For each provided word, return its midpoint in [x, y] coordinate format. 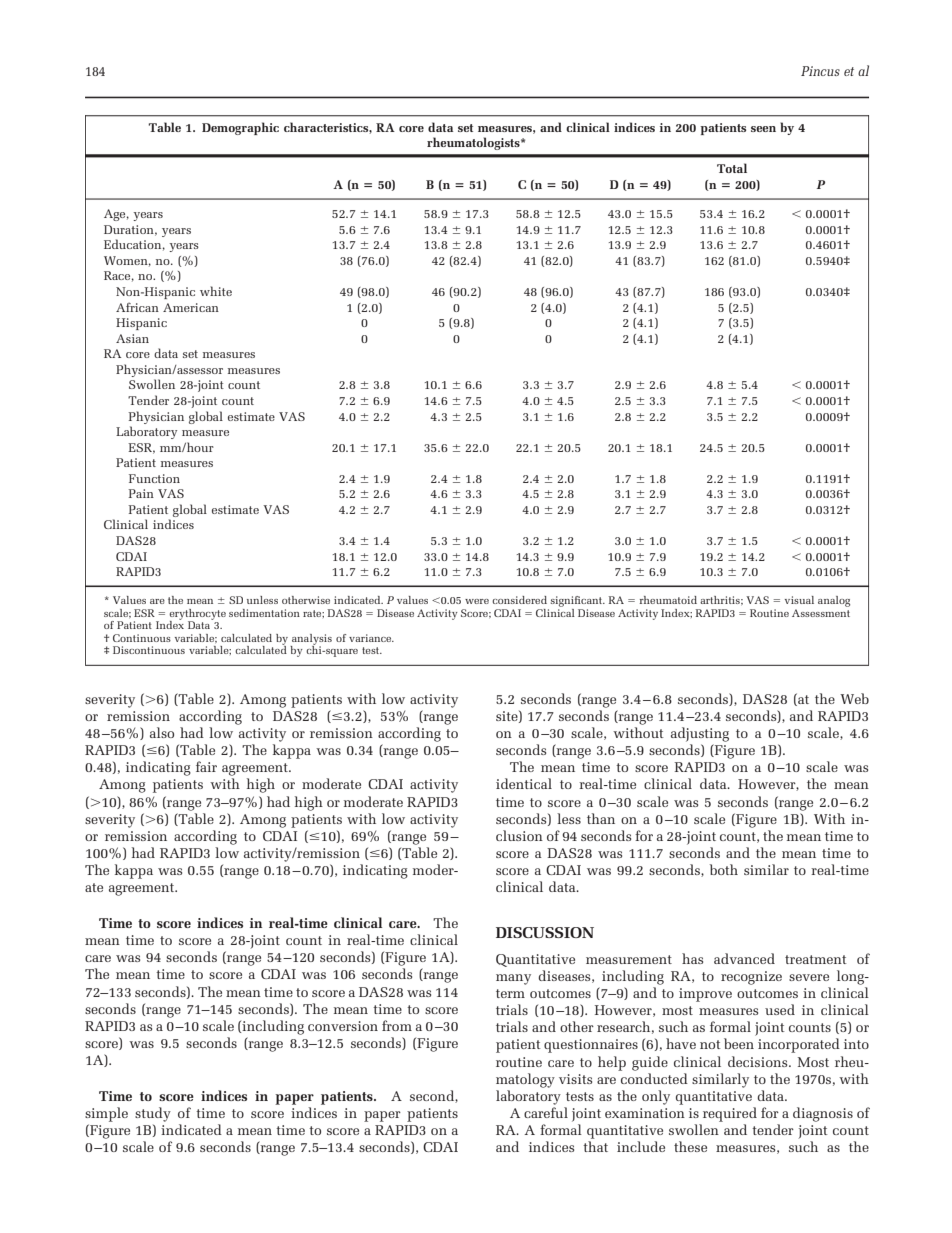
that [595, 1146]
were [477, 601]
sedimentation [264, 613]
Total [732, 168]
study [153, 1114]
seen [763, 129]
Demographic [240, 128]
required [730, 1114]
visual [799, 600]
